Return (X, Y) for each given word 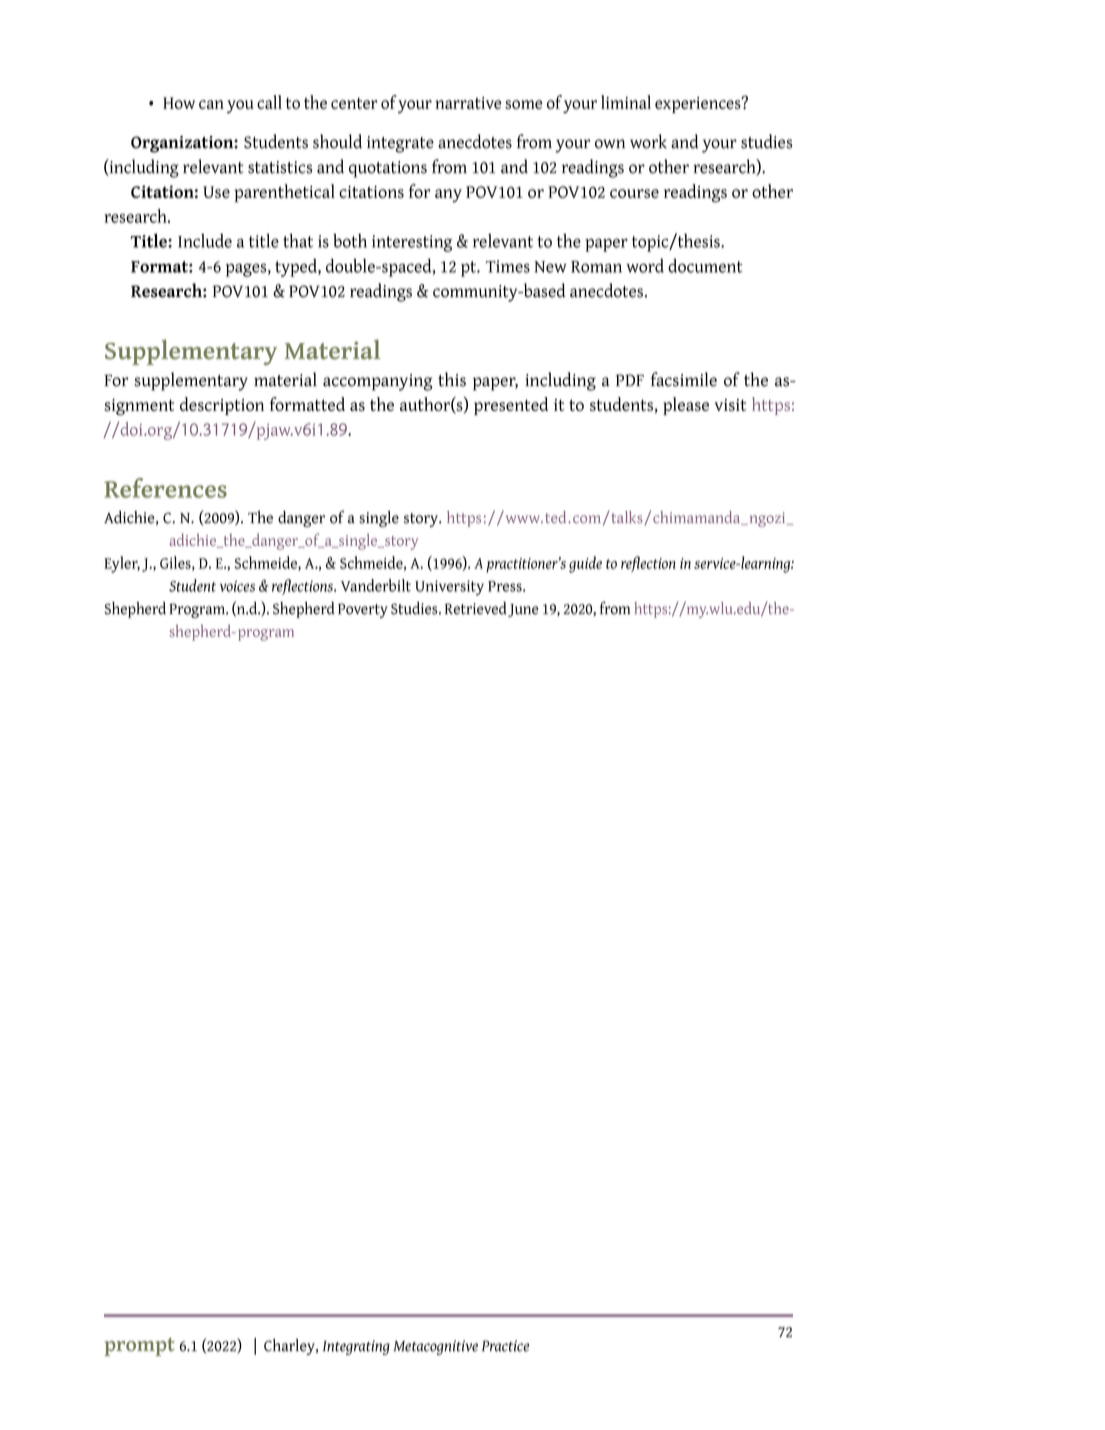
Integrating (356, 1347)
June (523, 610)
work (648, 141)
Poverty (363, 610)
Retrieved (475, 608)
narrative (468, 103)
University (449, 588)
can (211, 104)
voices (237, 586)
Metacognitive (435, 1347)
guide (585, 564)
